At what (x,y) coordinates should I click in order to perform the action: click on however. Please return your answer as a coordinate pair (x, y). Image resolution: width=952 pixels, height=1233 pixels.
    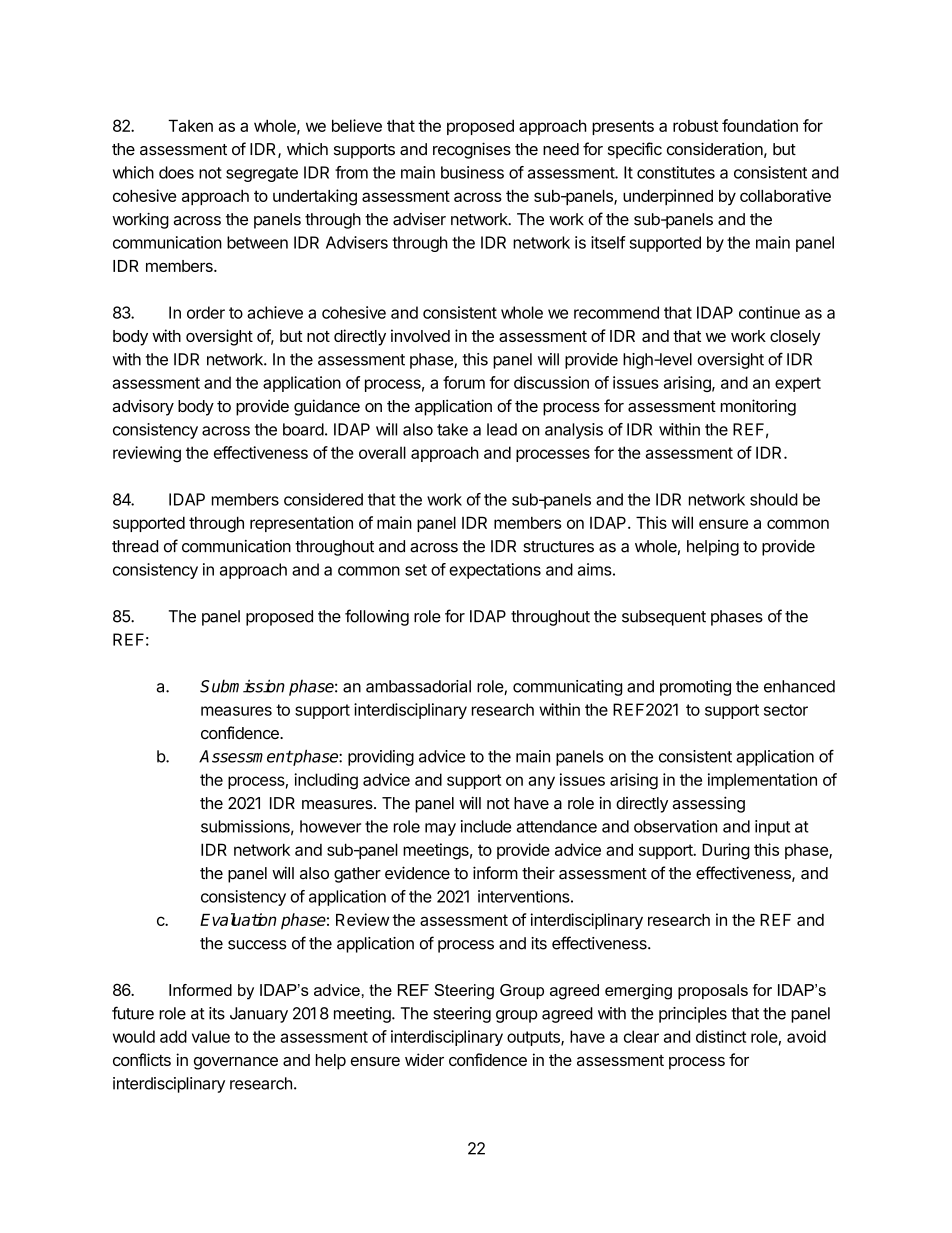
    Looking at the image, I should click on (330, 826).
